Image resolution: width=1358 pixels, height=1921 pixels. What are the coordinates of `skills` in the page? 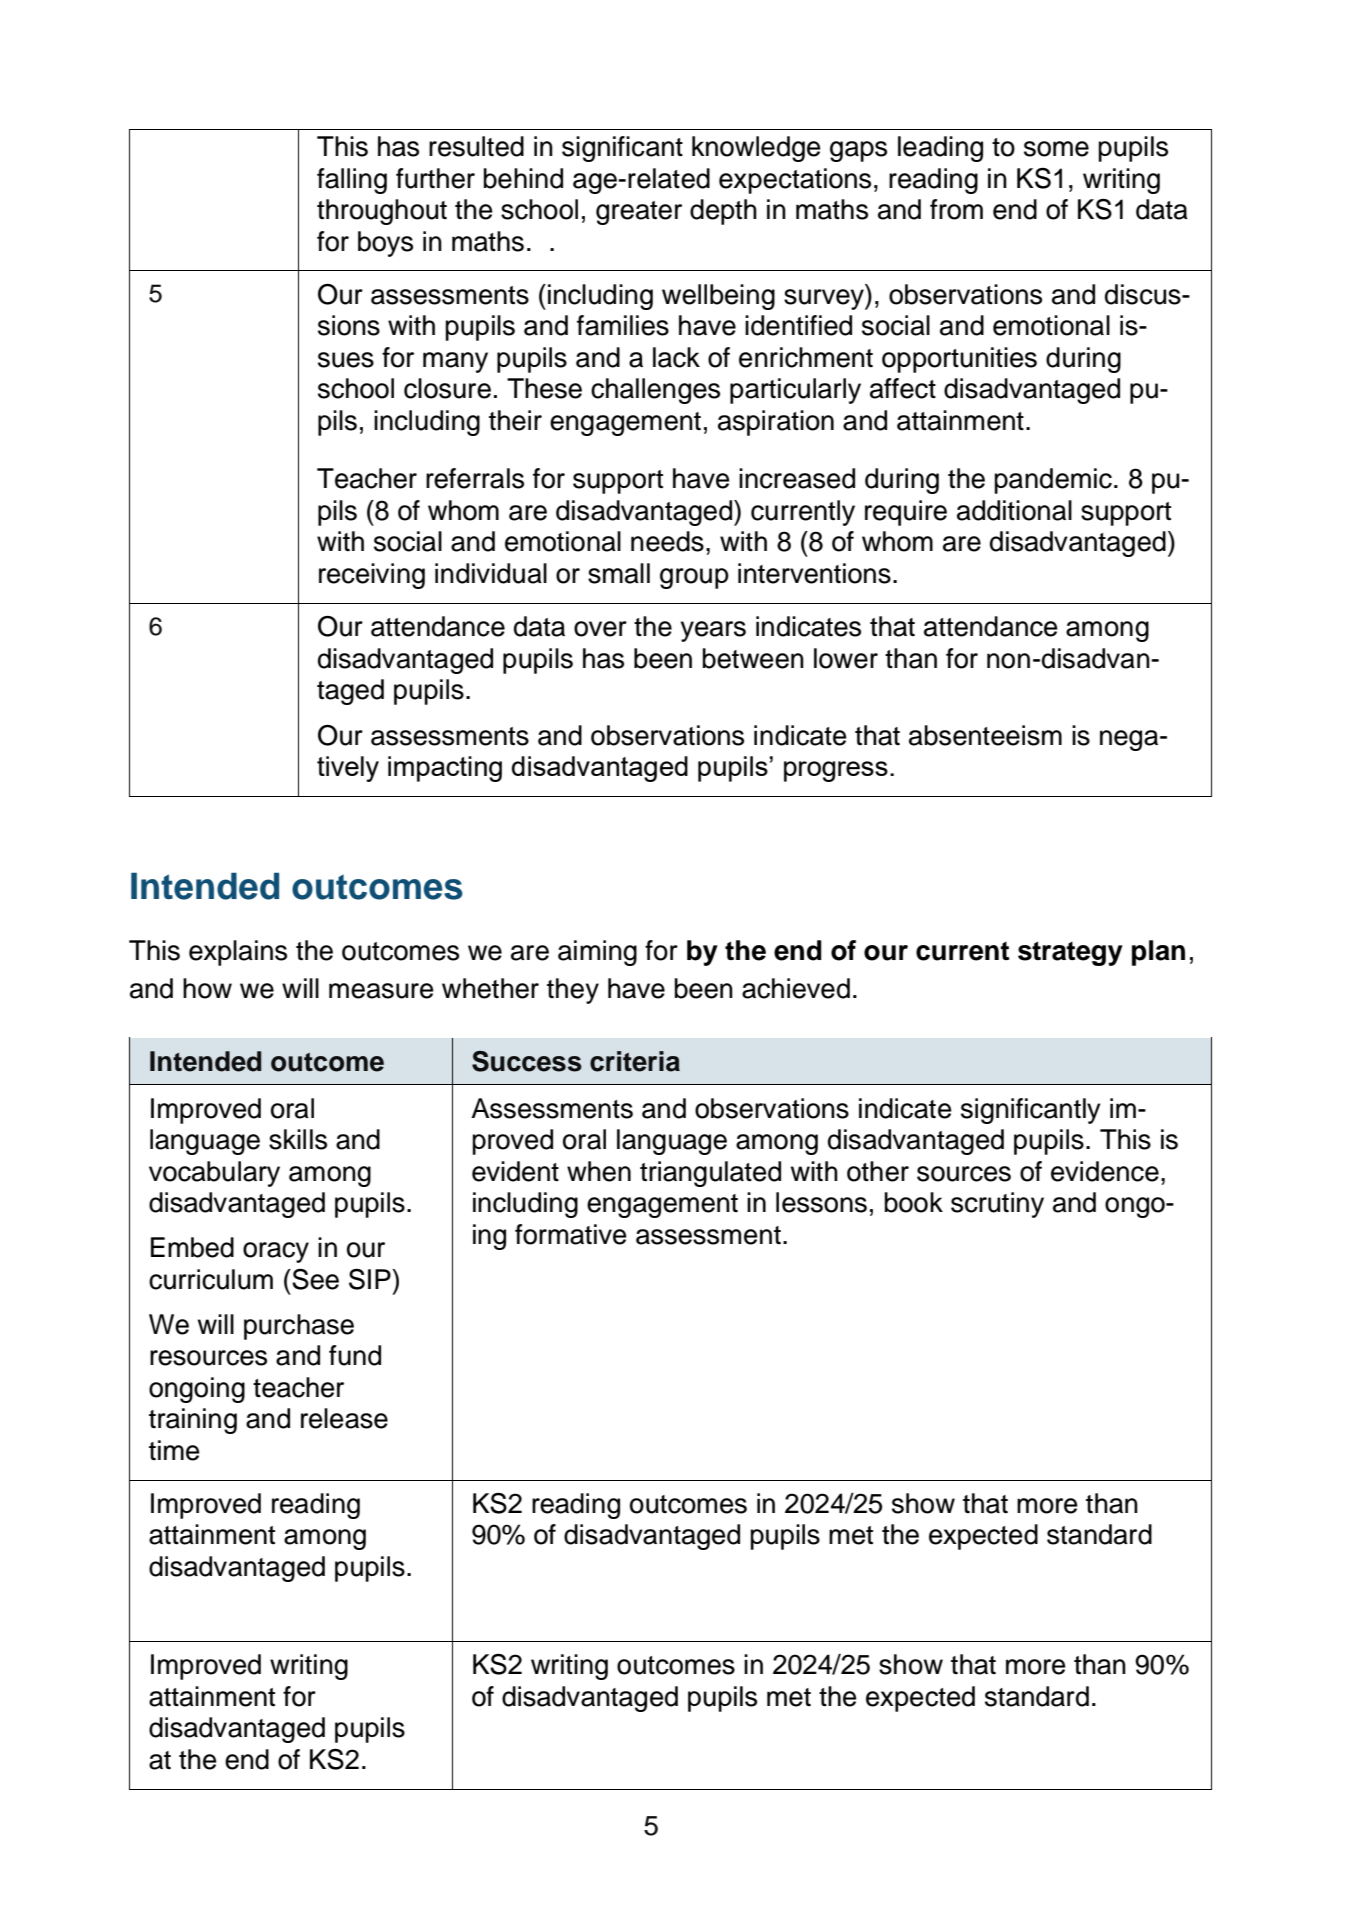 It's located at (298, 1139).
